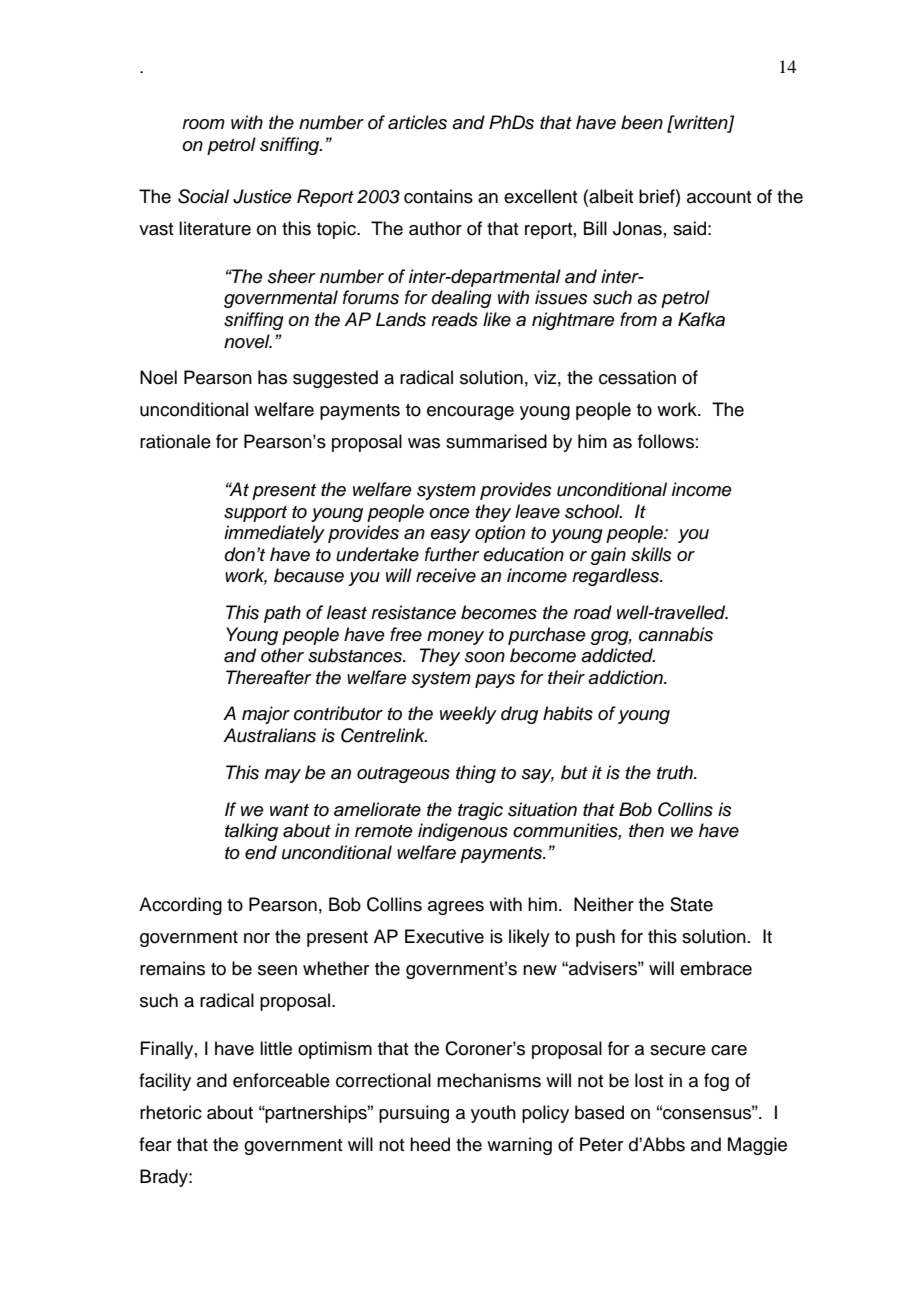  I want to click on youth, so click(493, 1114).
